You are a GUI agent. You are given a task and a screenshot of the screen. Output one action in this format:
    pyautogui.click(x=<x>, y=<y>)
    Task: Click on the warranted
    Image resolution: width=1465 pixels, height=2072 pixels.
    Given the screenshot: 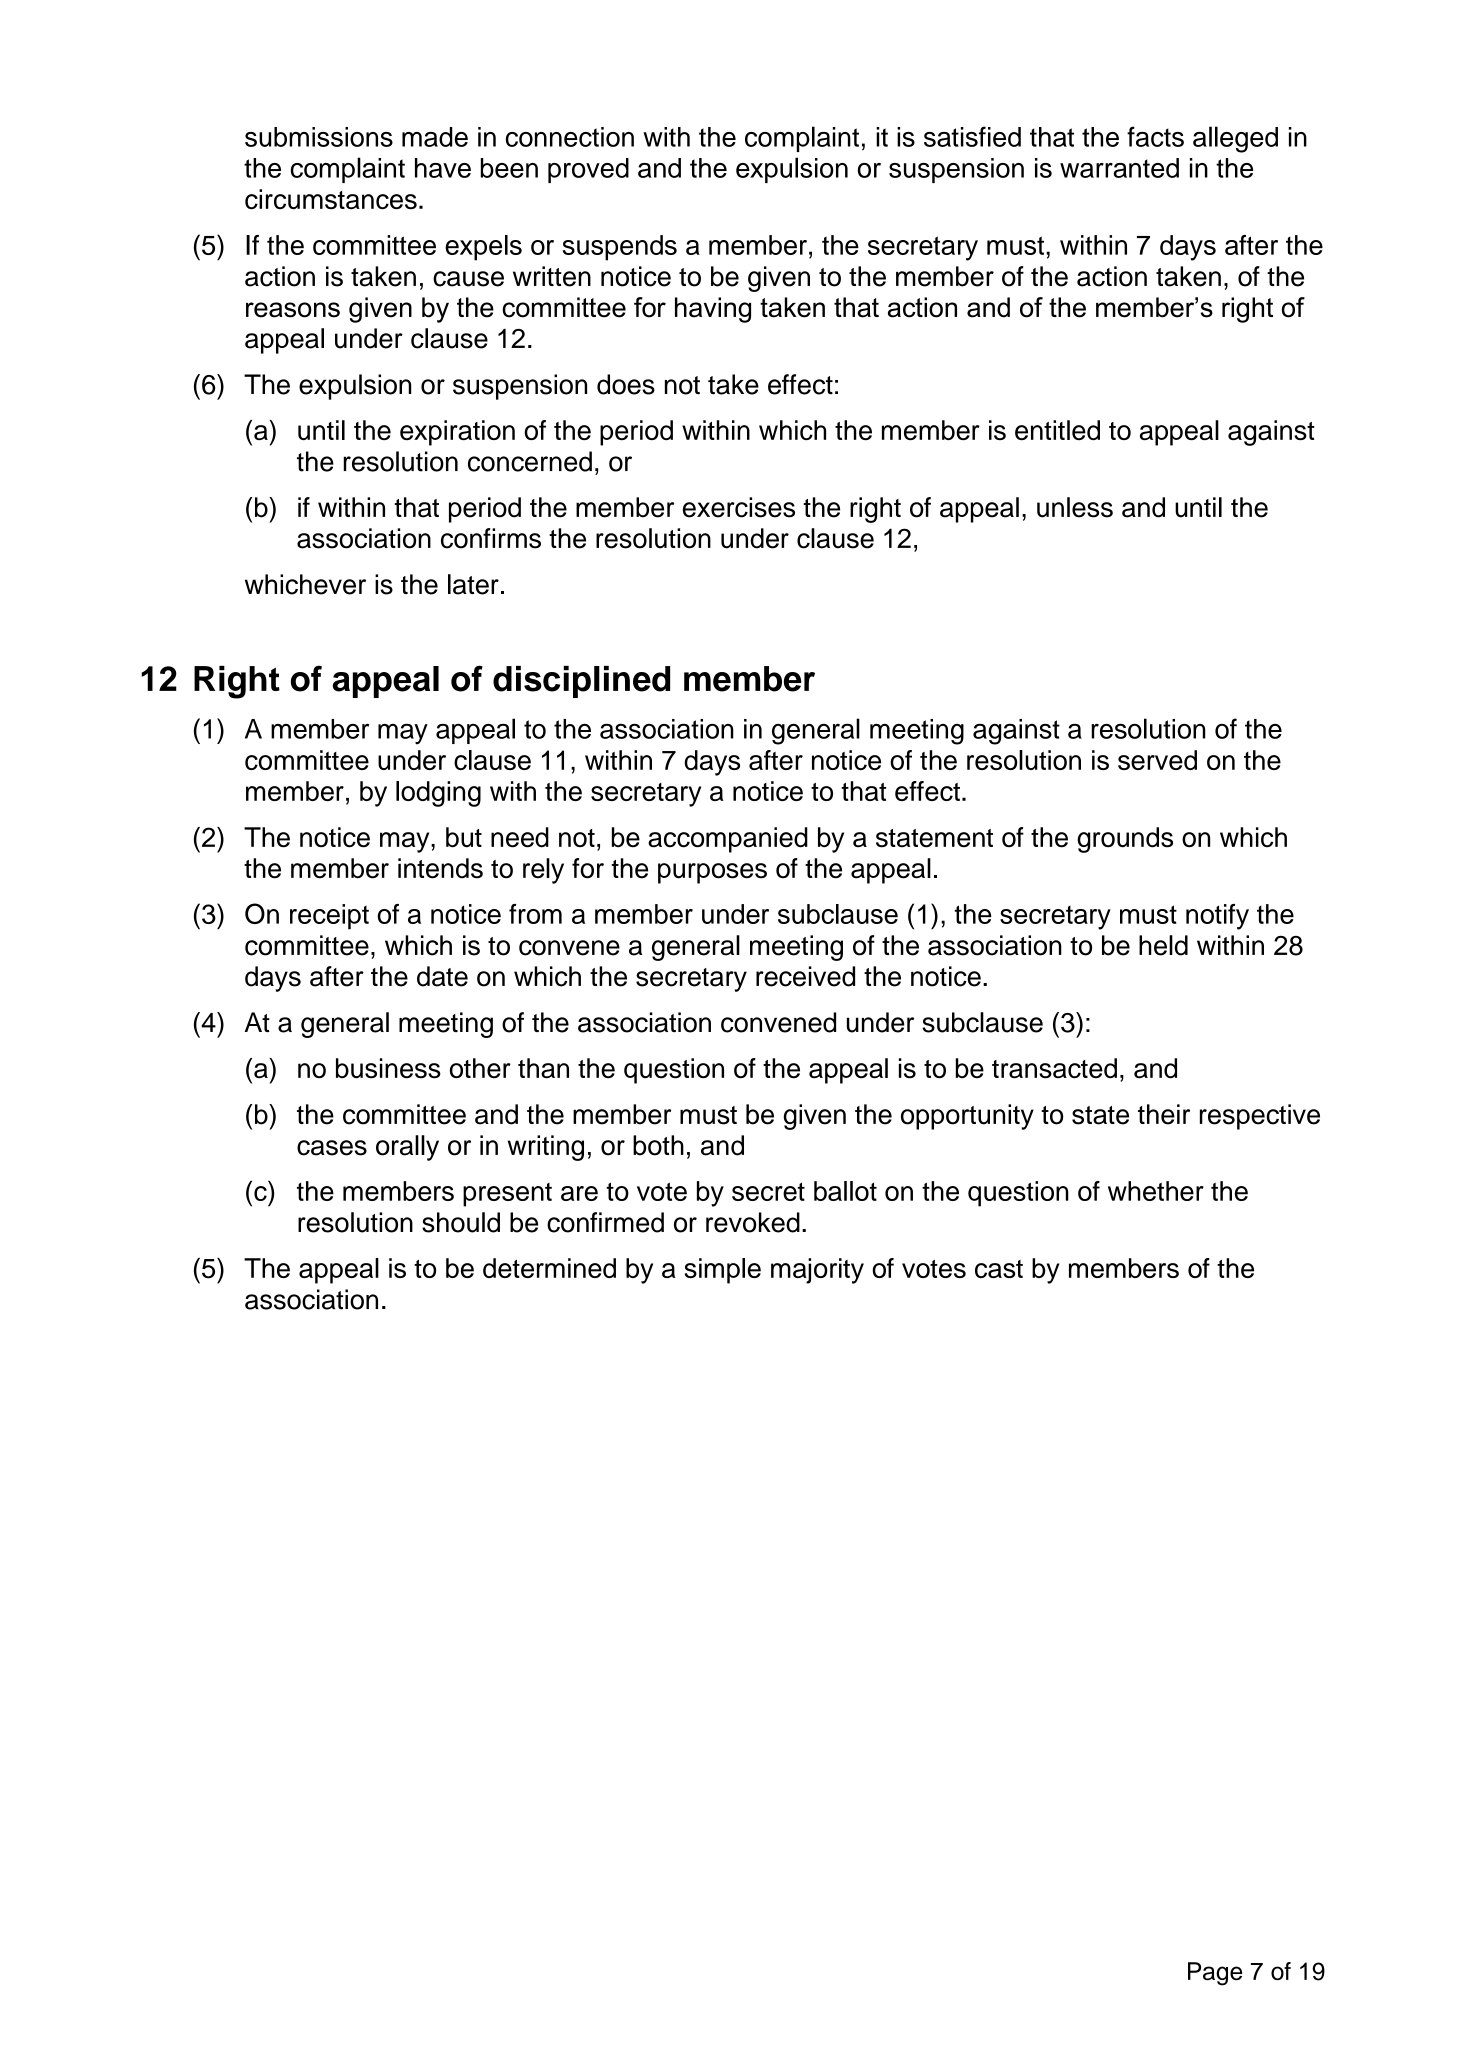 What is the action you would take?
    pyautogui.click(x=1119, y=168)
